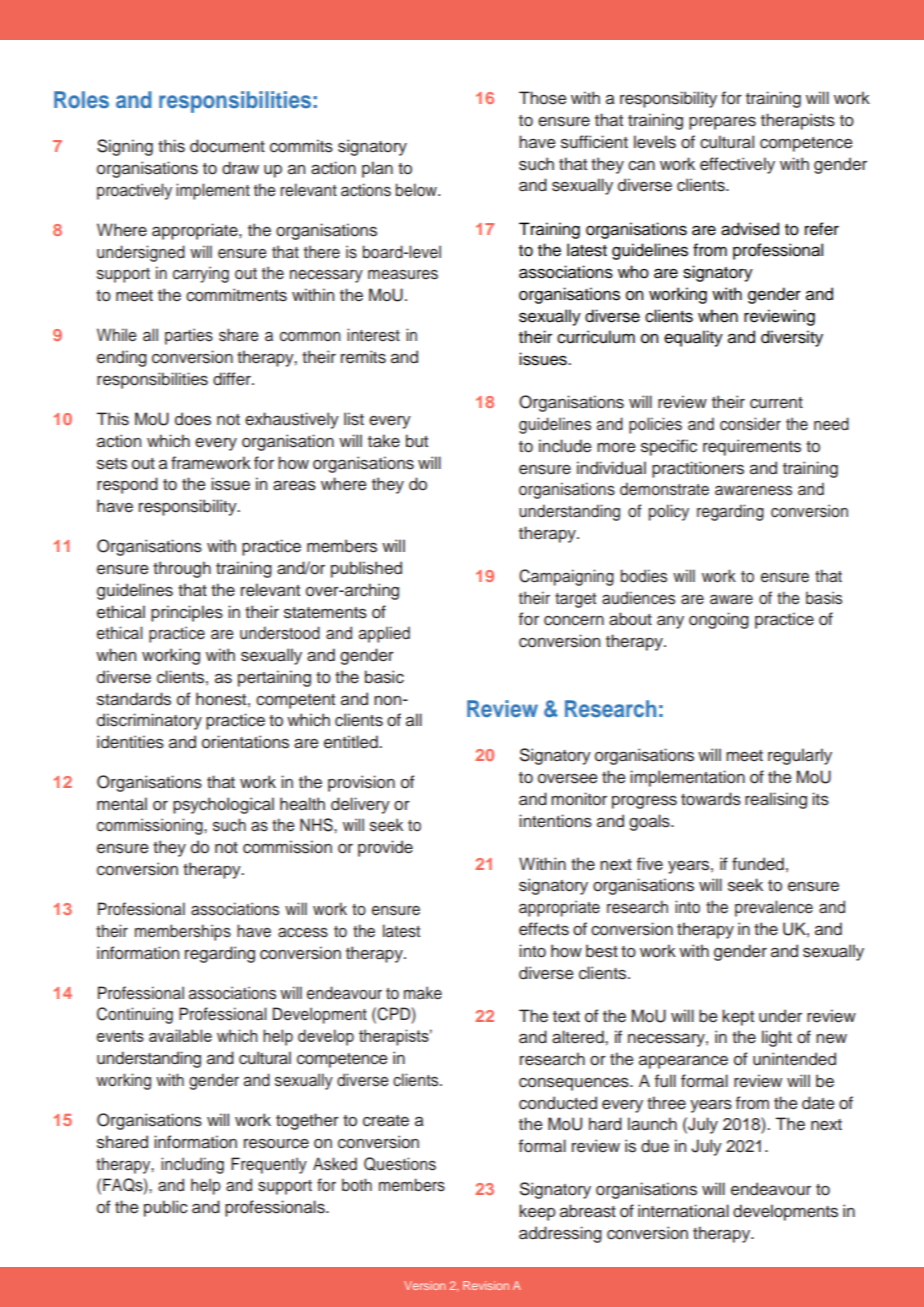 The width and height of the screenshot is (924, 1307). I want to click on below, so click(417, 190).
